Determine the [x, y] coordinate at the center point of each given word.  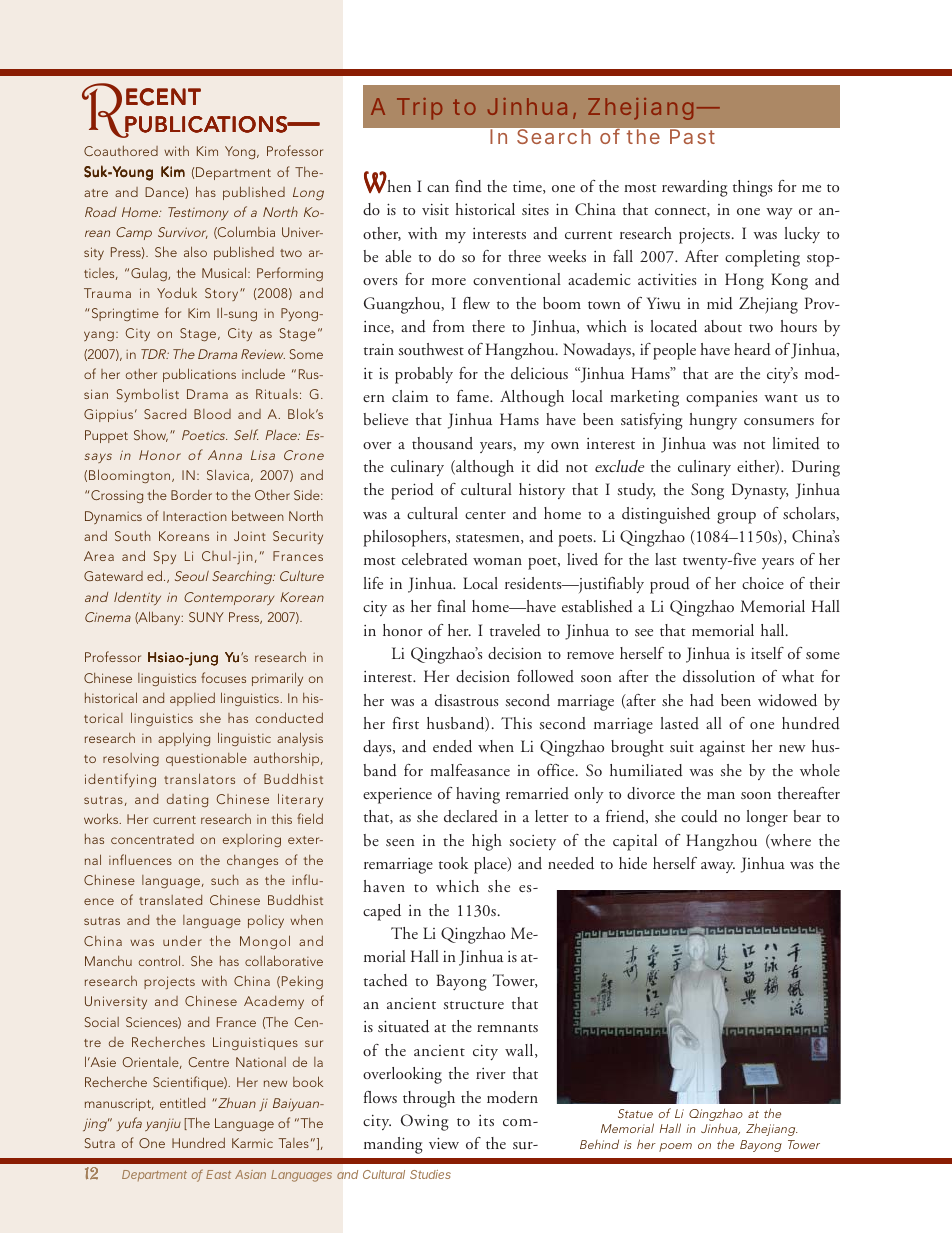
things [752, 188]
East [218, 1174]
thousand [442, 443]
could [699, 816]
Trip [419, 109]
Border [191, 495]
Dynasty [760, 491]
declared [471, 816]
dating [187, 800]
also [195, 251]
